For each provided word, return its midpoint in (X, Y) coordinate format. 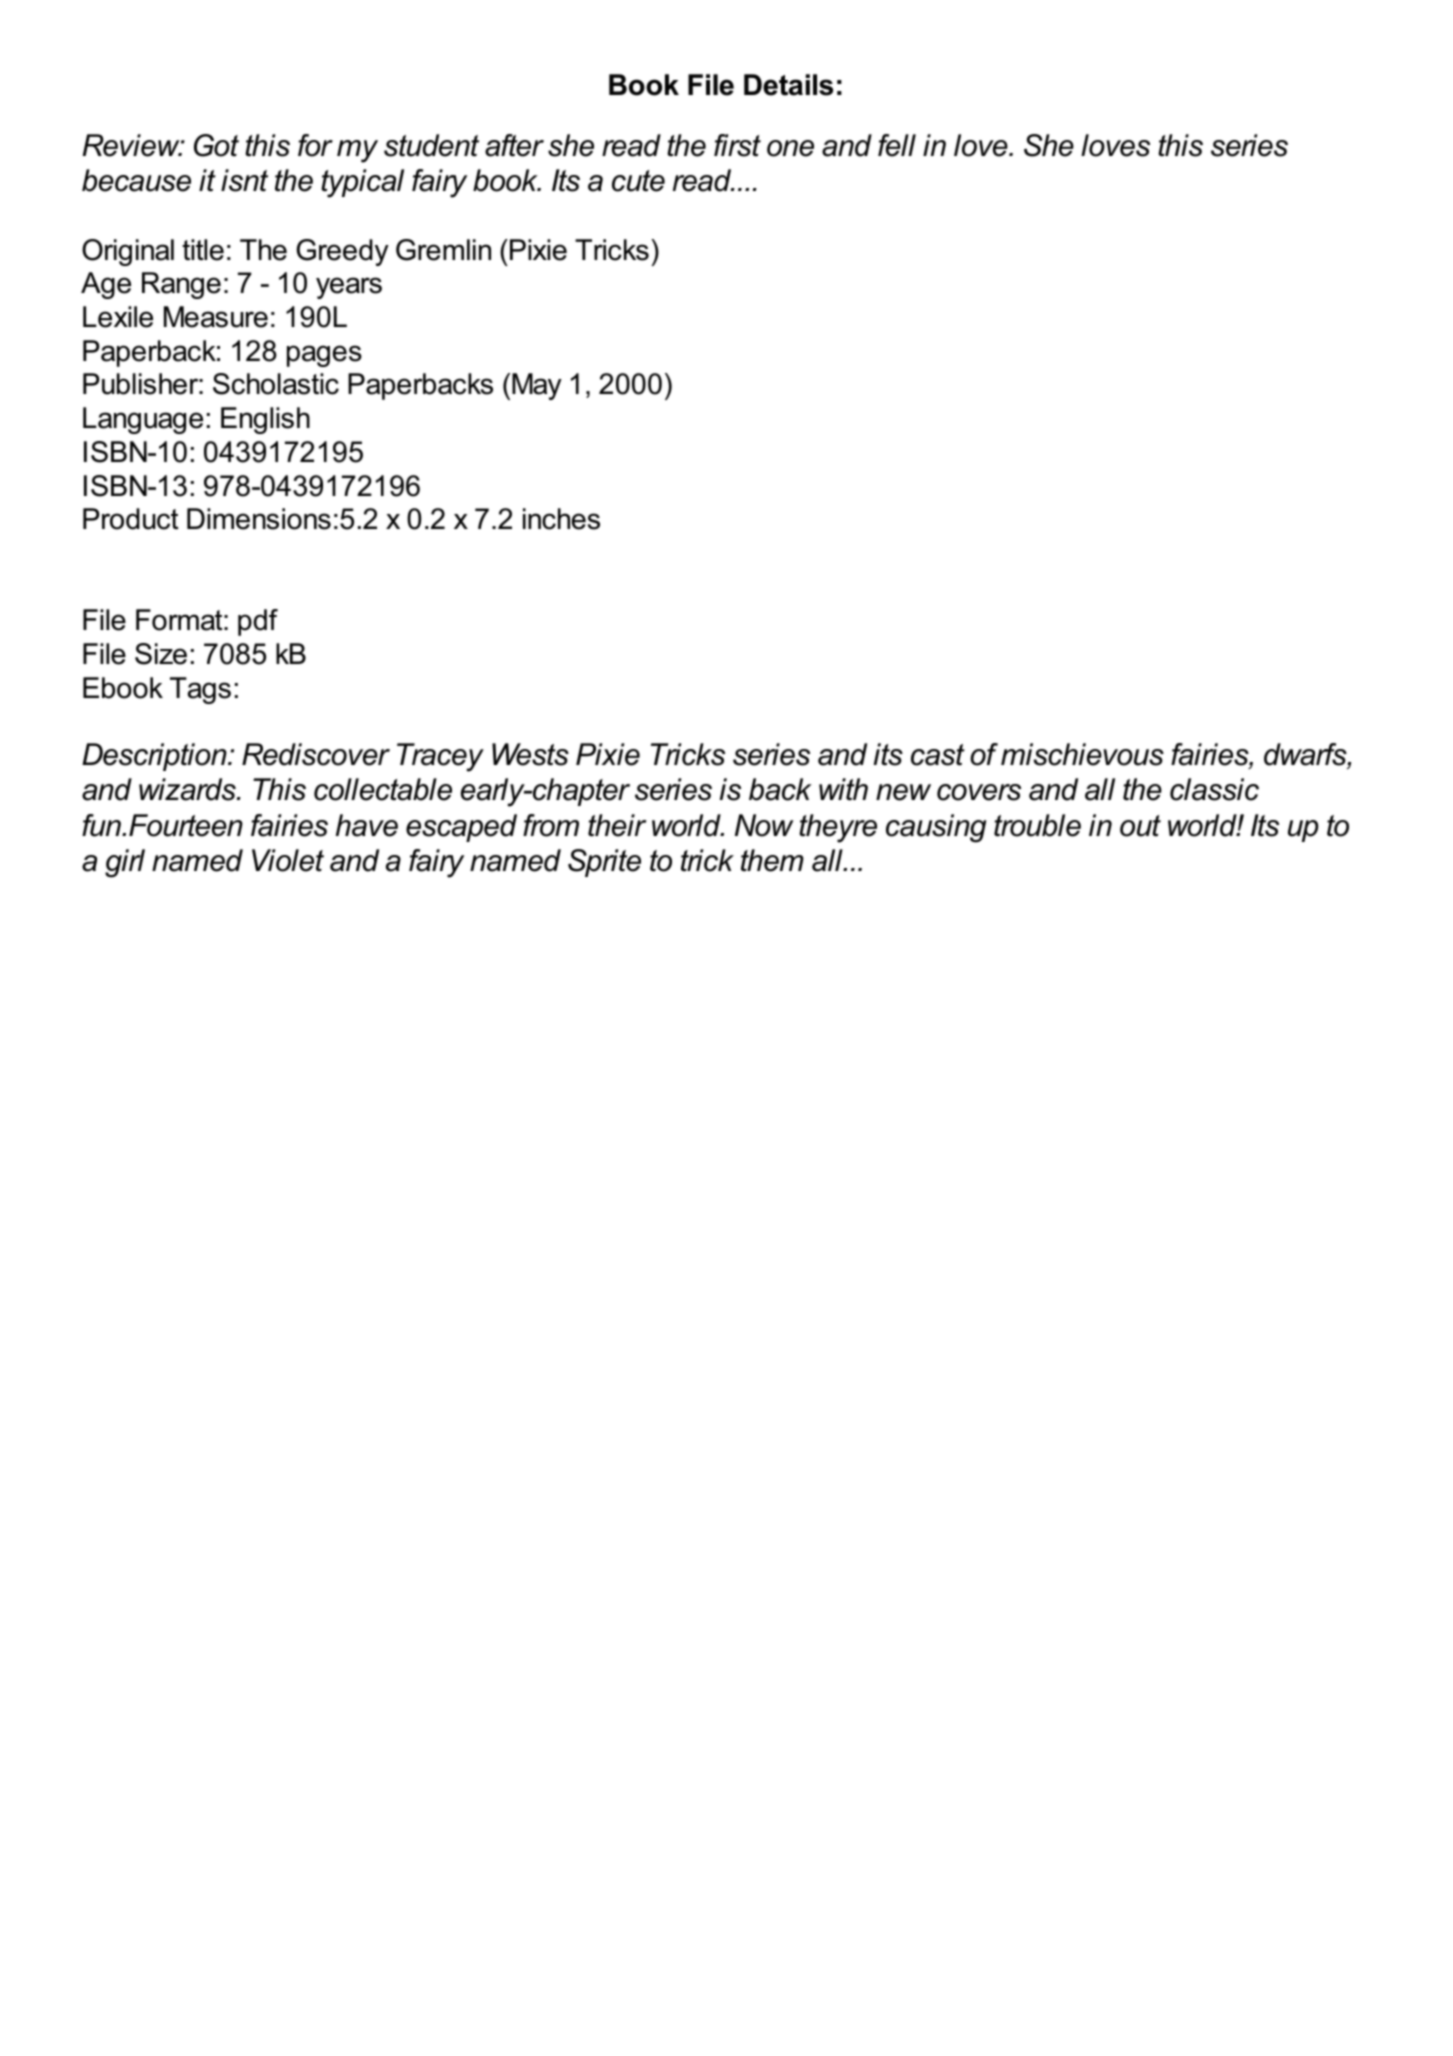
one (790, 148)
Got (216, 145)
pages (324, 356)
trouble (1037, 825)
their (617, 825)
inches (561, 519)
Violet (288, 860)
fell (897, 145)
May (537, 386)
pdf (258, 622)
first (737, 145)
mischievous (1082, 754)
